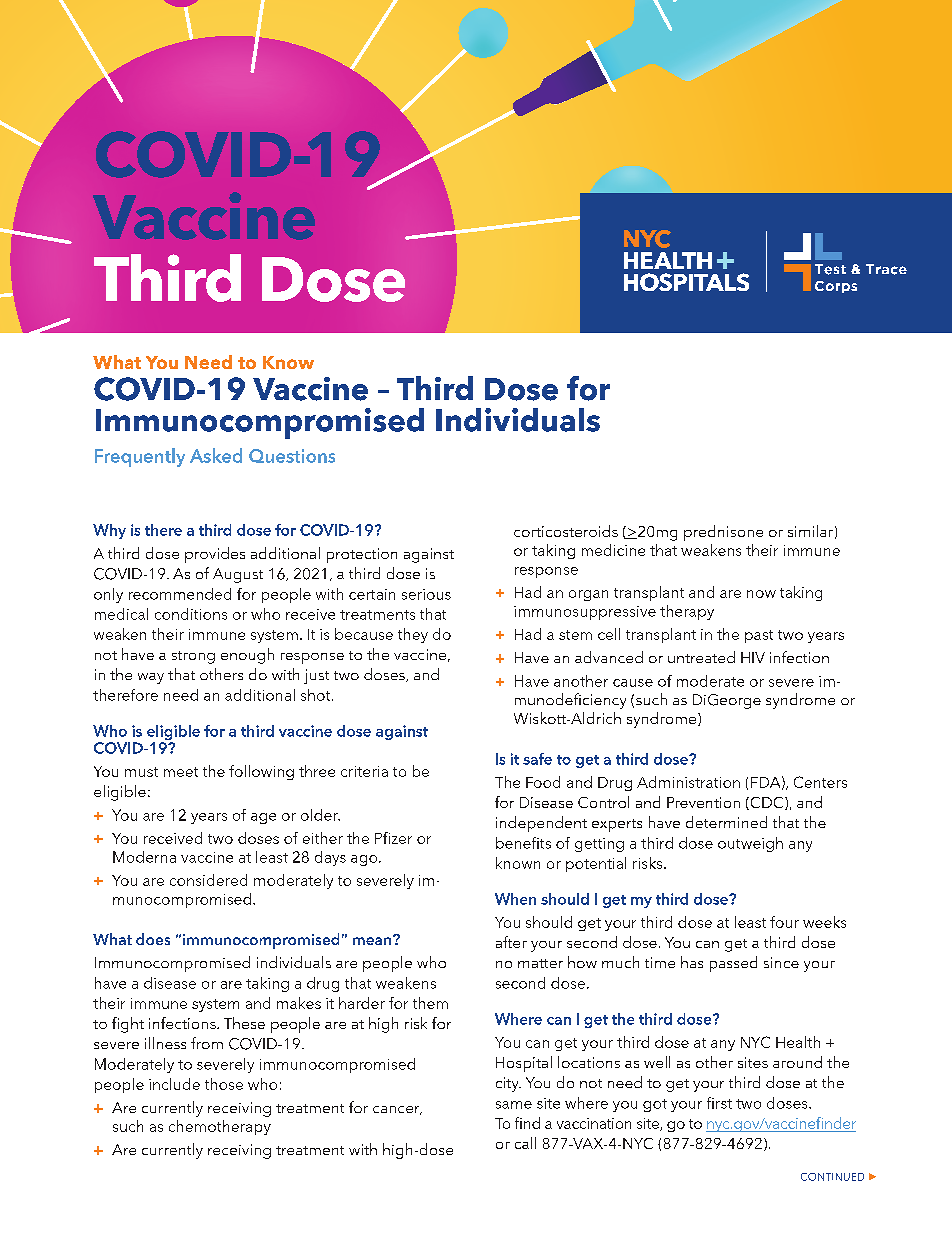  What do you see at coordinates (216, 455) in the screenshot?
I see `Asked` at bounding box center [216, 455].
